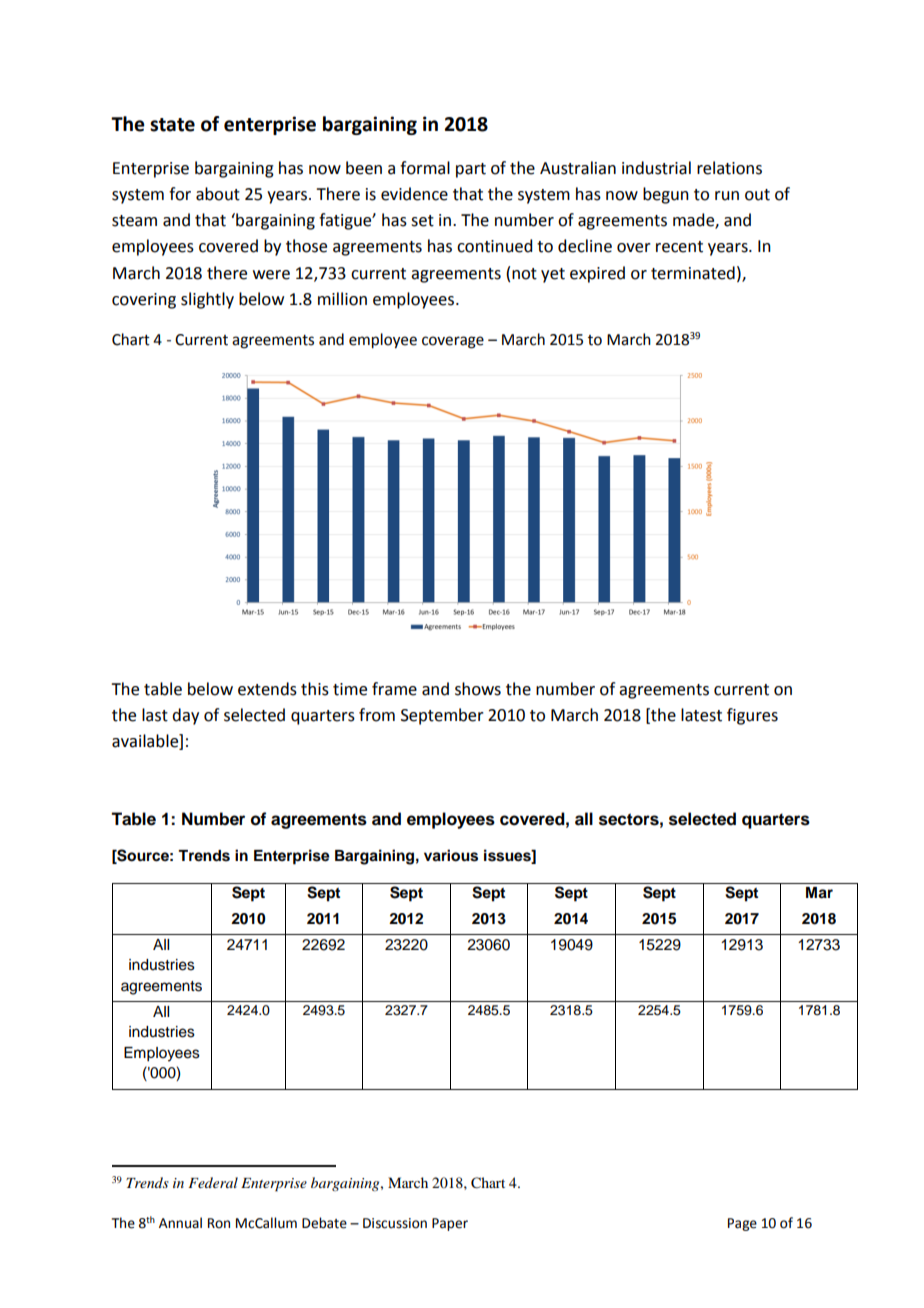 Image resolution: width=924 pixels, height=1308 pixels. What do you see at coordinates (425, 168) in the screenshot?
I see `formal` at bounding box center [425, 168].
